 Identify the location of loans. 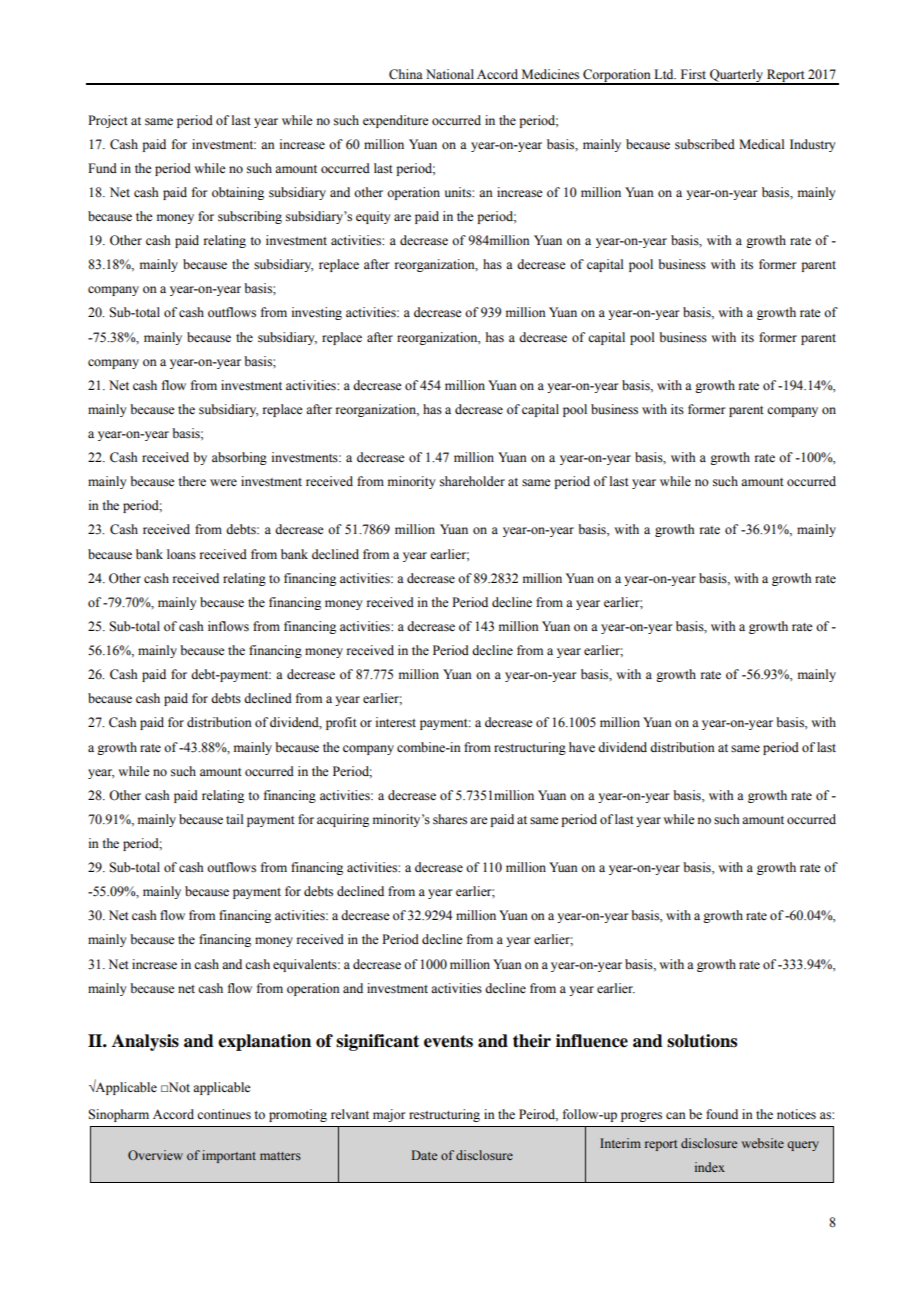
(181, 554).
